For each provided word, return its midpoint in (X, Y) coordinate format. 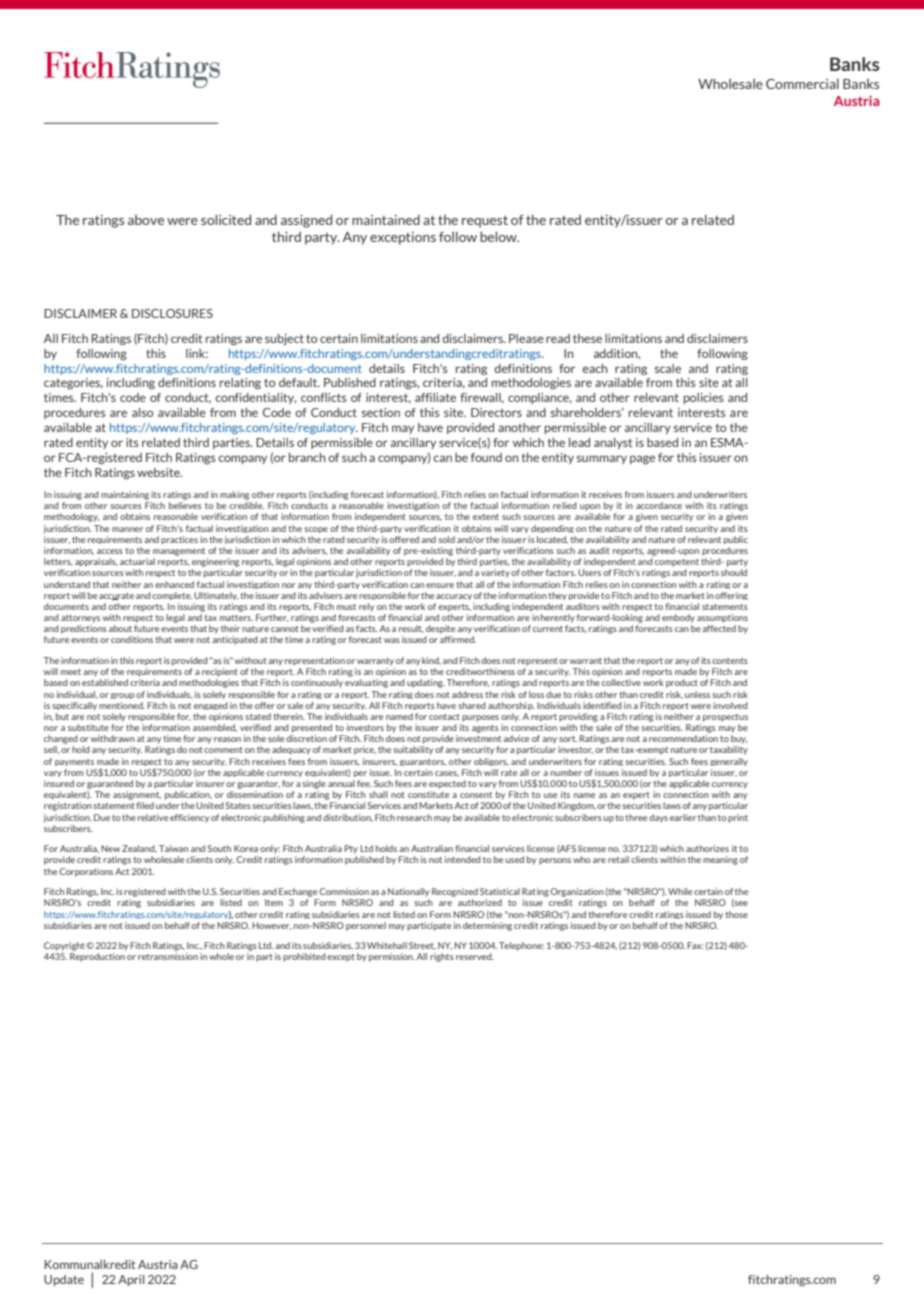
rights (442, 957)
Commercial (802, 84)
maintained (386, 220)
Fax (695, 945)
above (146, 220)
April (131, 1280)
